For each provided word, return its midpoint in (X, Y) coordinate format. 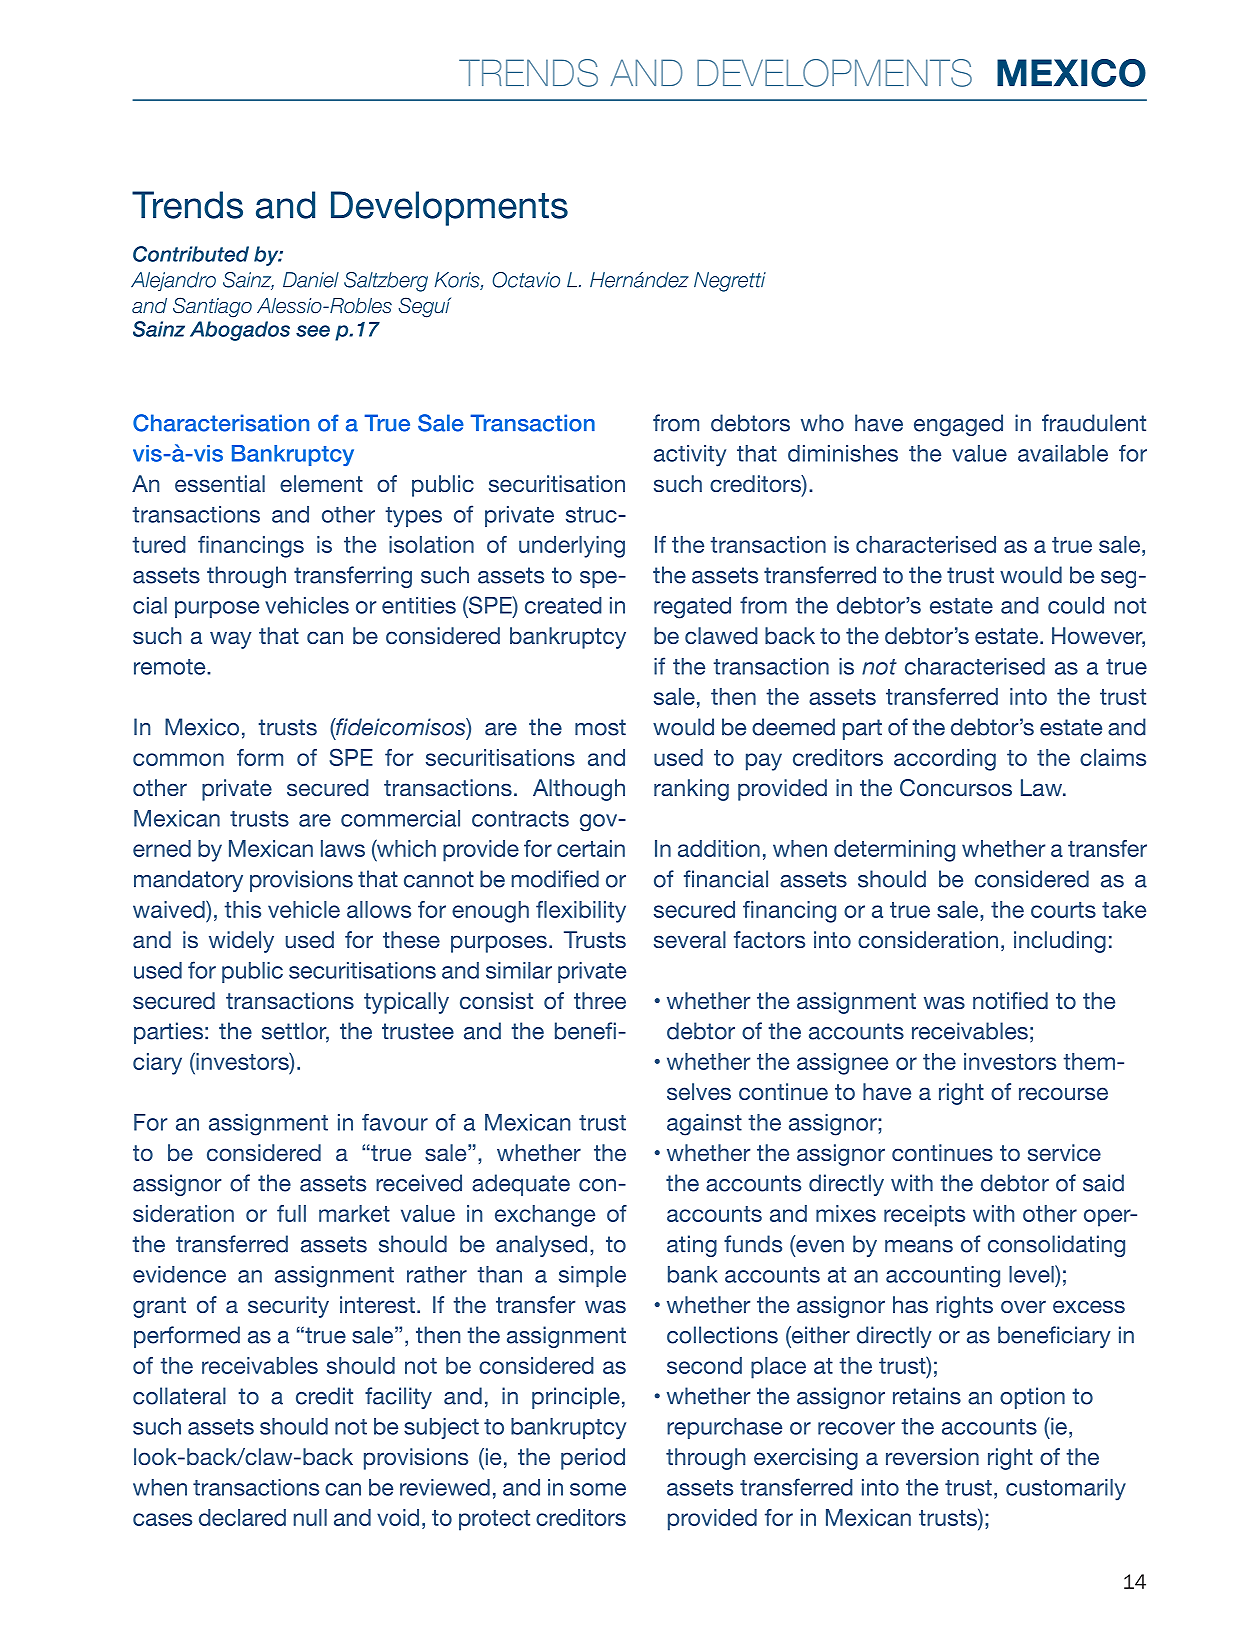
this (242, 909)
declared (242, 1517)
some (598, 1489)
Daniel (311, 280)
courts (1063, 910)
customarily (1066, 1490)
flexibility (581, 912)
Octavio (526, 280)
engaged (958, 425)
